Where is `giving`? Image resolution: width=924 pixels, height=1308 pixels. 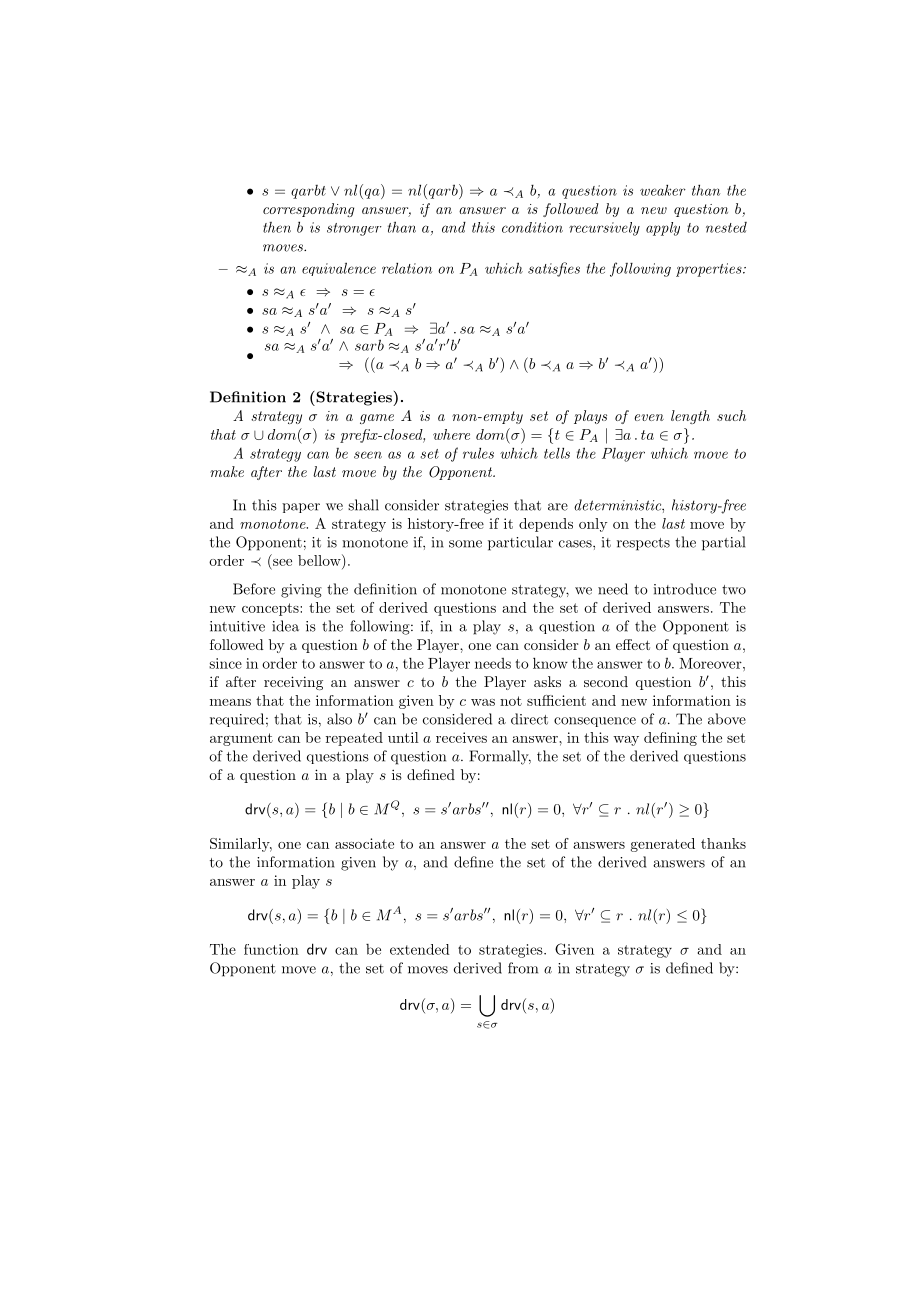
giving is located at coordinates (301, 591).
